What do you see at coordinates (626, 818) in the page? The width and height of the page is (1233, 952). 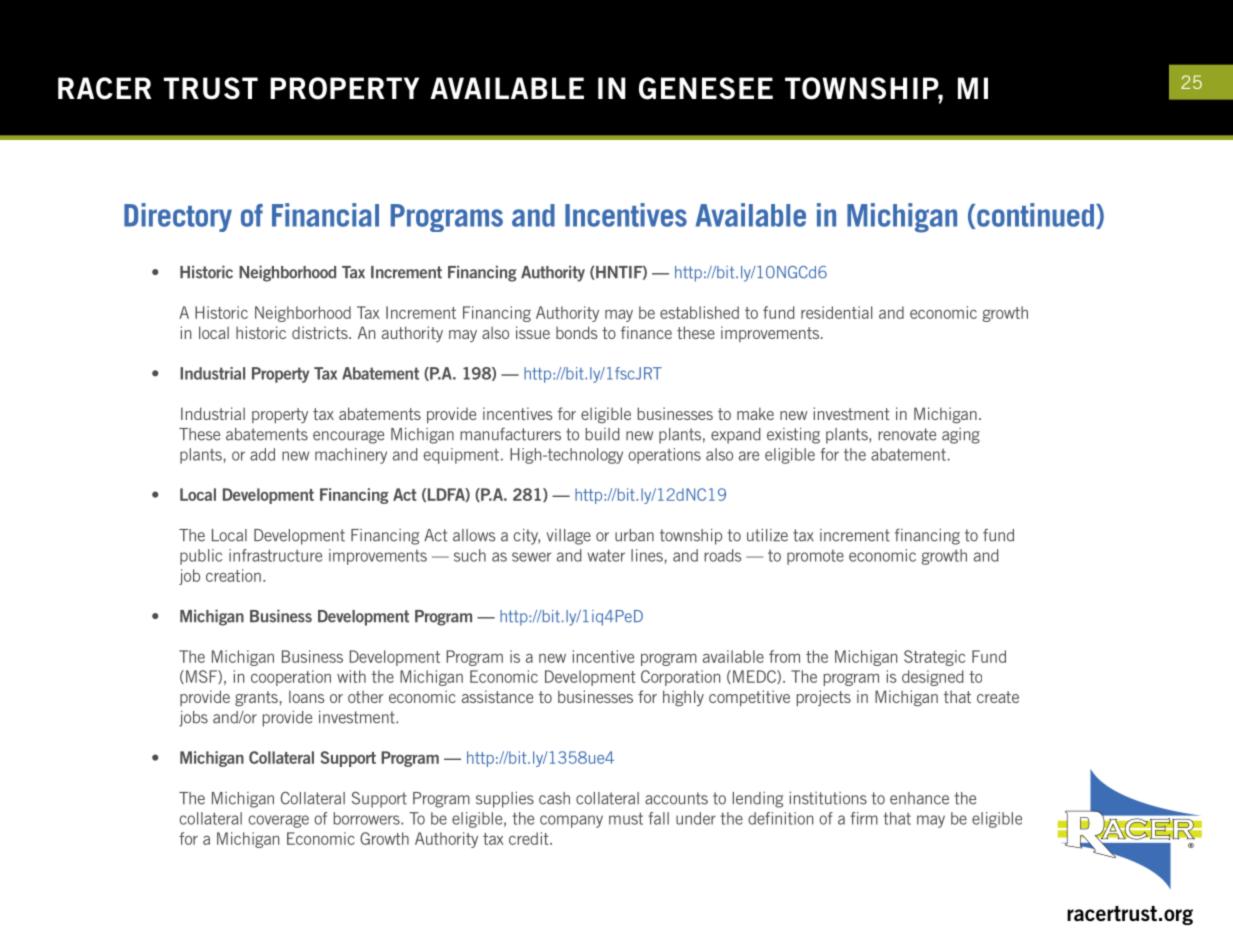 I see `must` at bounding box center [626, 818].
